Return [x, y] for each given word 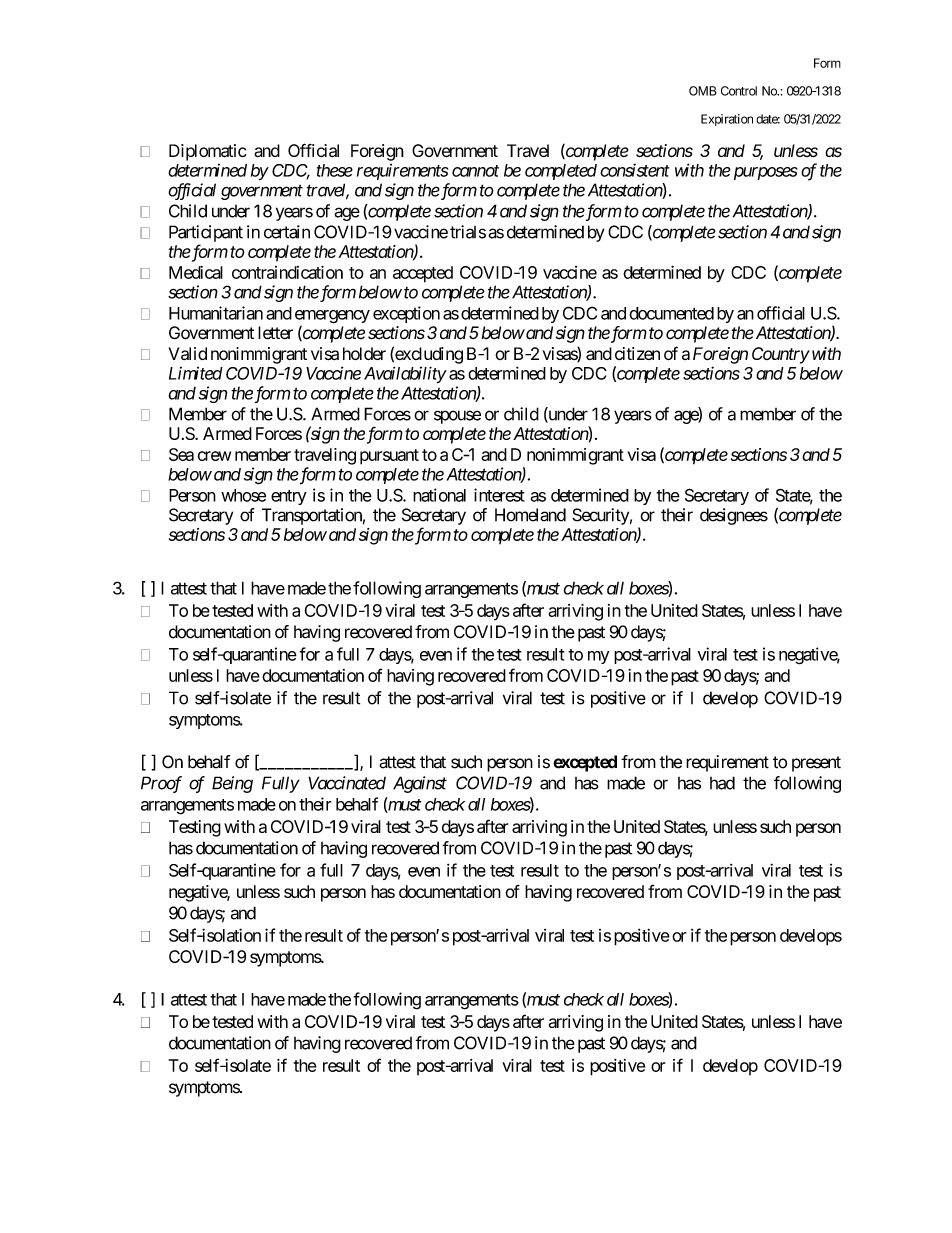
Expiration [727, 120]
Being [232, 784]
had [722, 783]
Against [420, 784]
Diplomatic [208, 152]
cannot [475, 171]
